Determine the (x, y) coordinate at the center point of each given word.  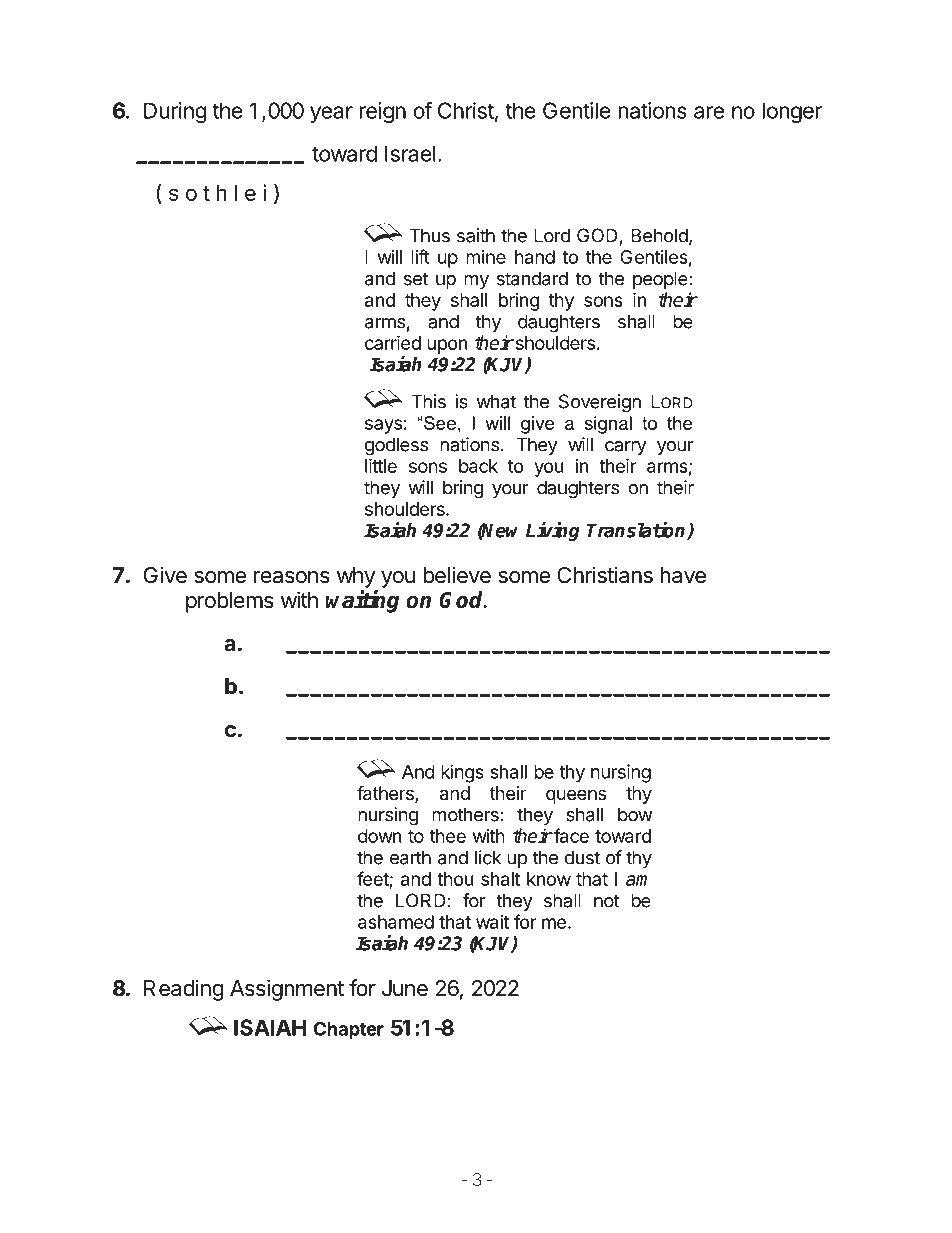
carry (626, 448)
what (496, 401)
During (175, 112)
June (405, 988)
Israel (410, 153)
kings (462, 773)
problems (230, 602)
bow (635, 814)
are (709, 112)
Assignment (287, 990)
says (383, 426)
